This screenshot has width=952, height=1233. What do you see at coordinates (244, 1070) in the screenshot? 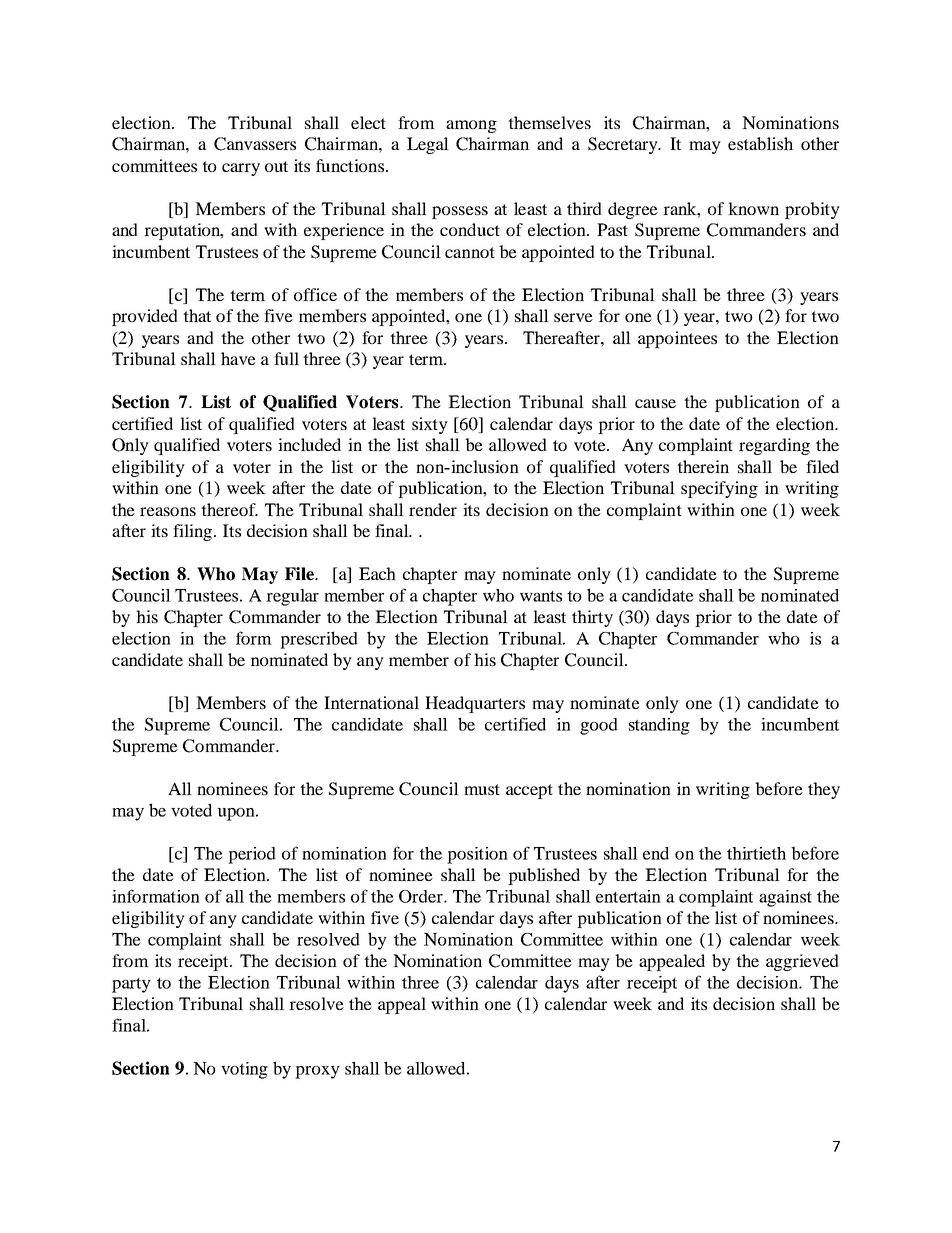
I see `voting` at bounding box center [244, 1070].
